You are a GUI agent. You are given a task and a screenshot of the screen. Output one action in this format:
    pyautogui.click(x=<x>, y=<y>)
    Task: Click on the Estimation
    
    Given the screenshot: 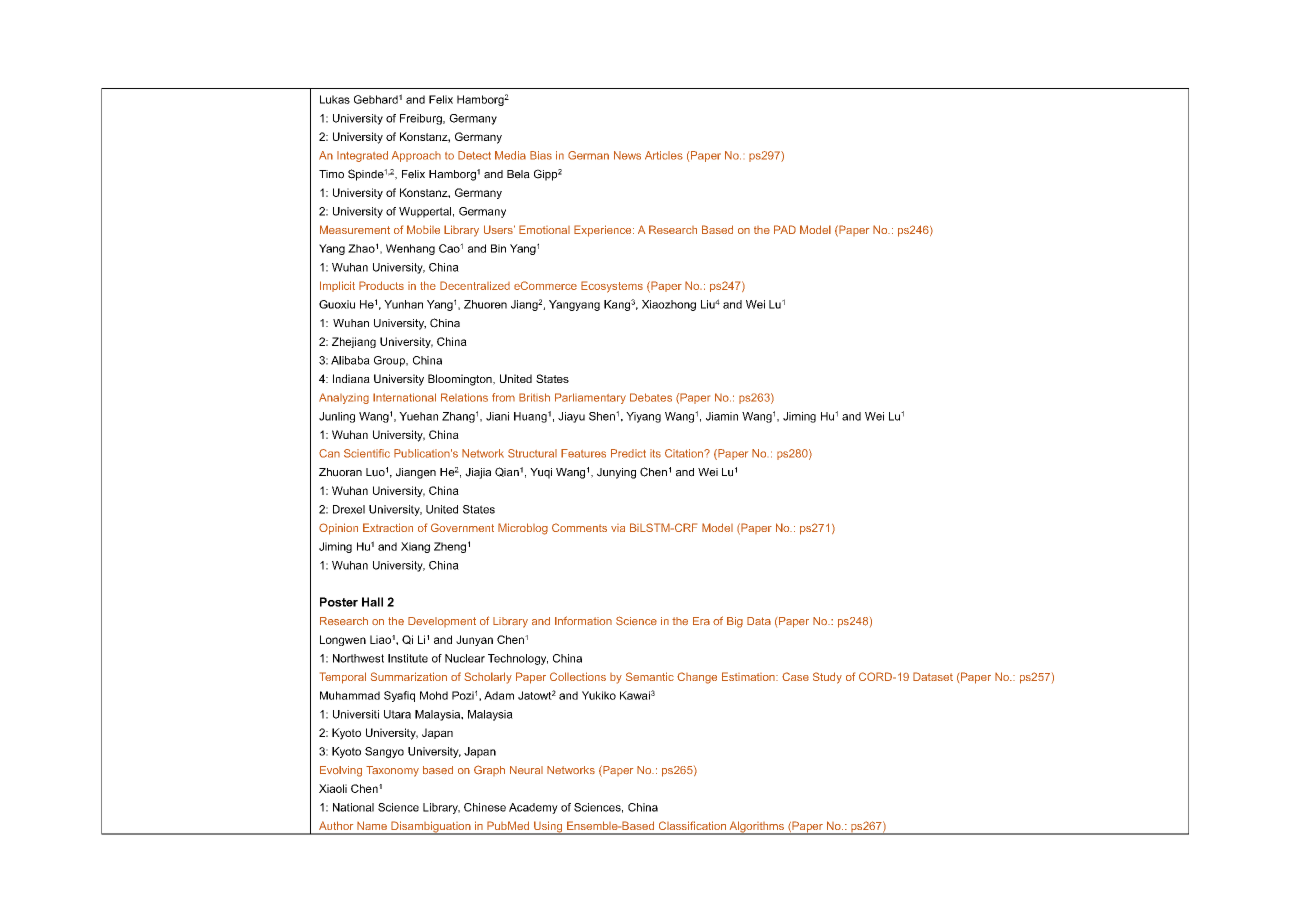 What is the action you would take?
    pyautogui.click(x=749, y=676)
